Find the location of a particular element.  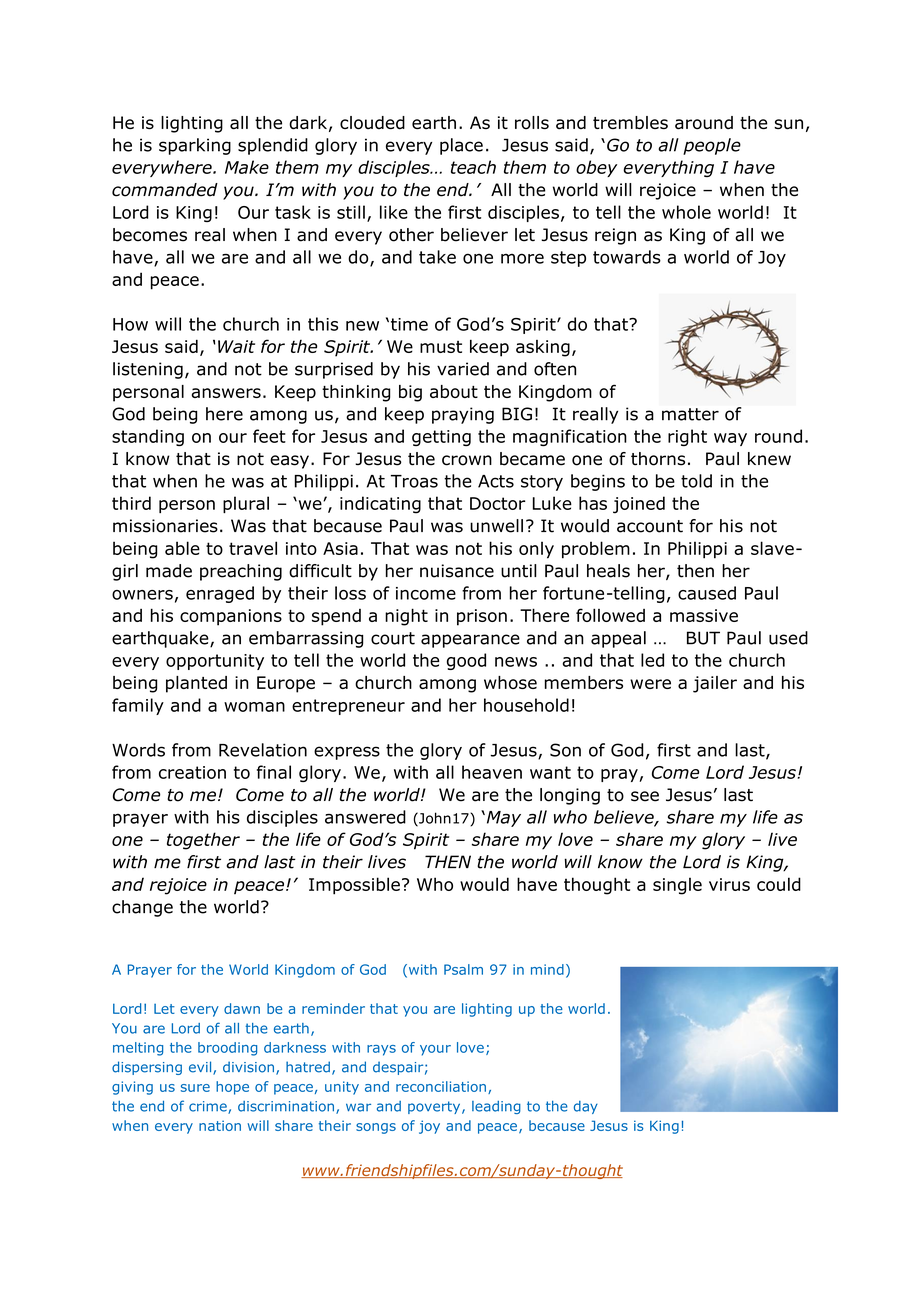

place is located at coordinates (461, 146).
